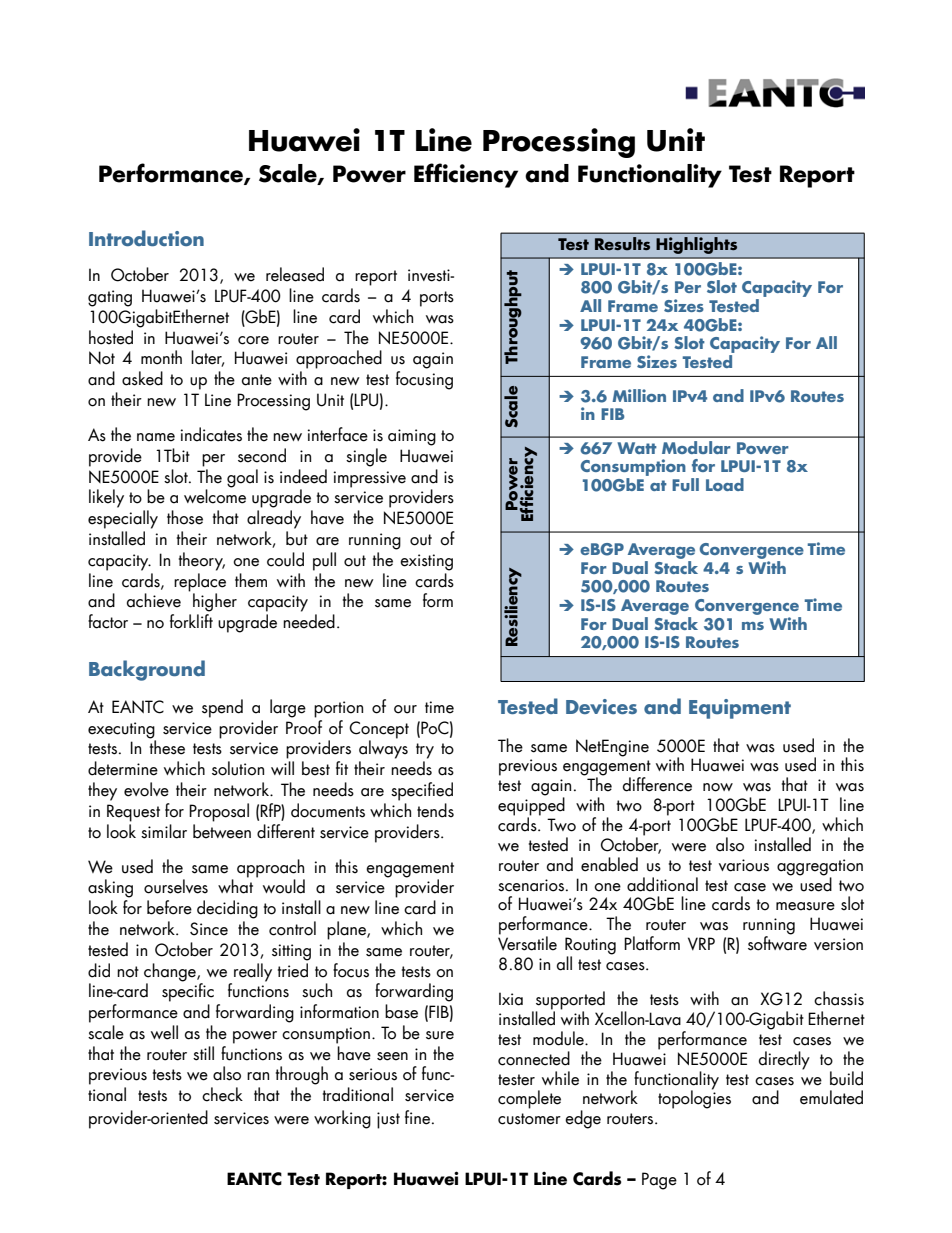  I want to click on existing, so click(426, 562).
